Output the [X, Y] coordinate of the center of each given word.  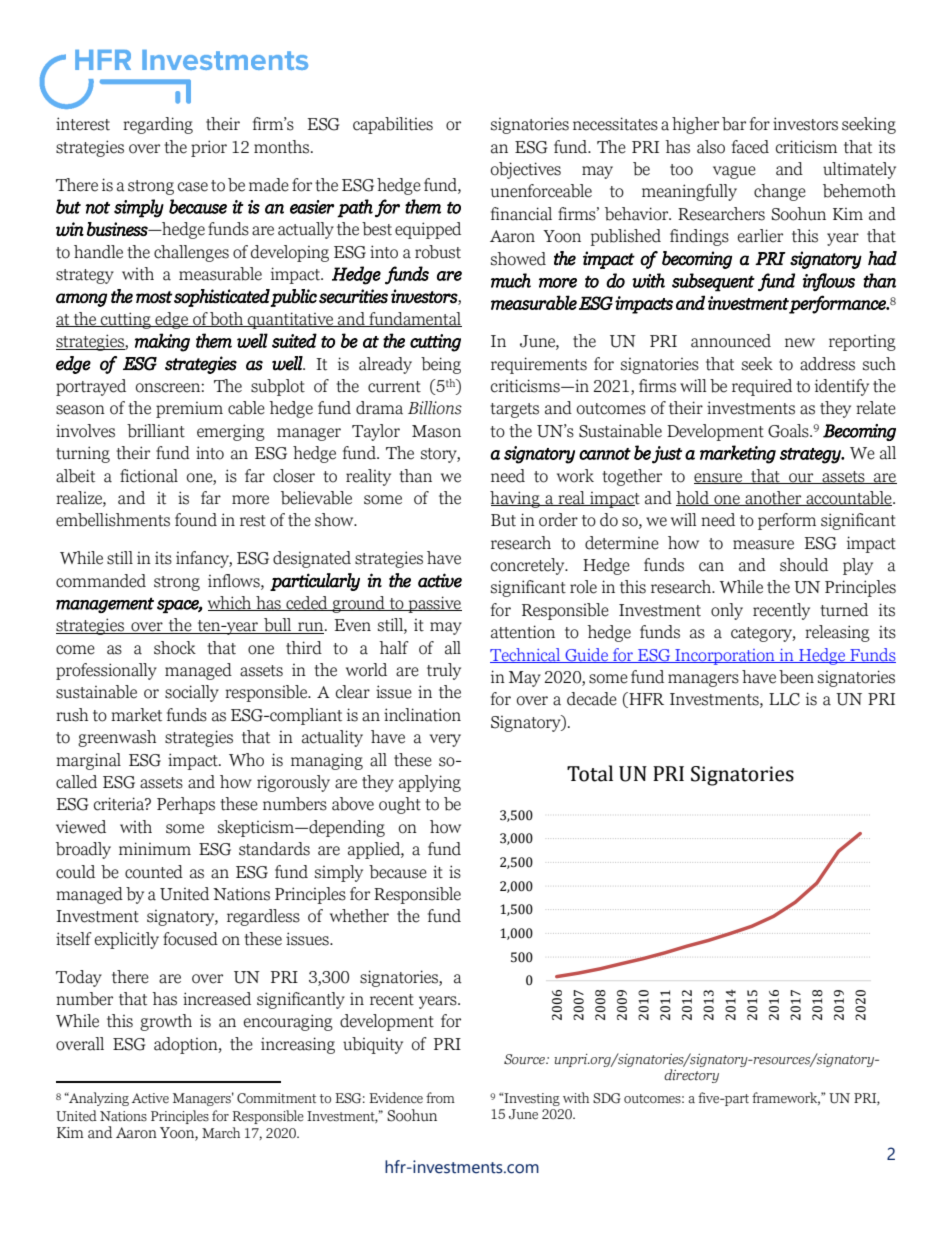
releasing [837, 633]
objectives [526, 170]
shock [175, 648]
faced [750, 147]
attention [523, 632]
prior [209, 148]
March [221, 1132]
